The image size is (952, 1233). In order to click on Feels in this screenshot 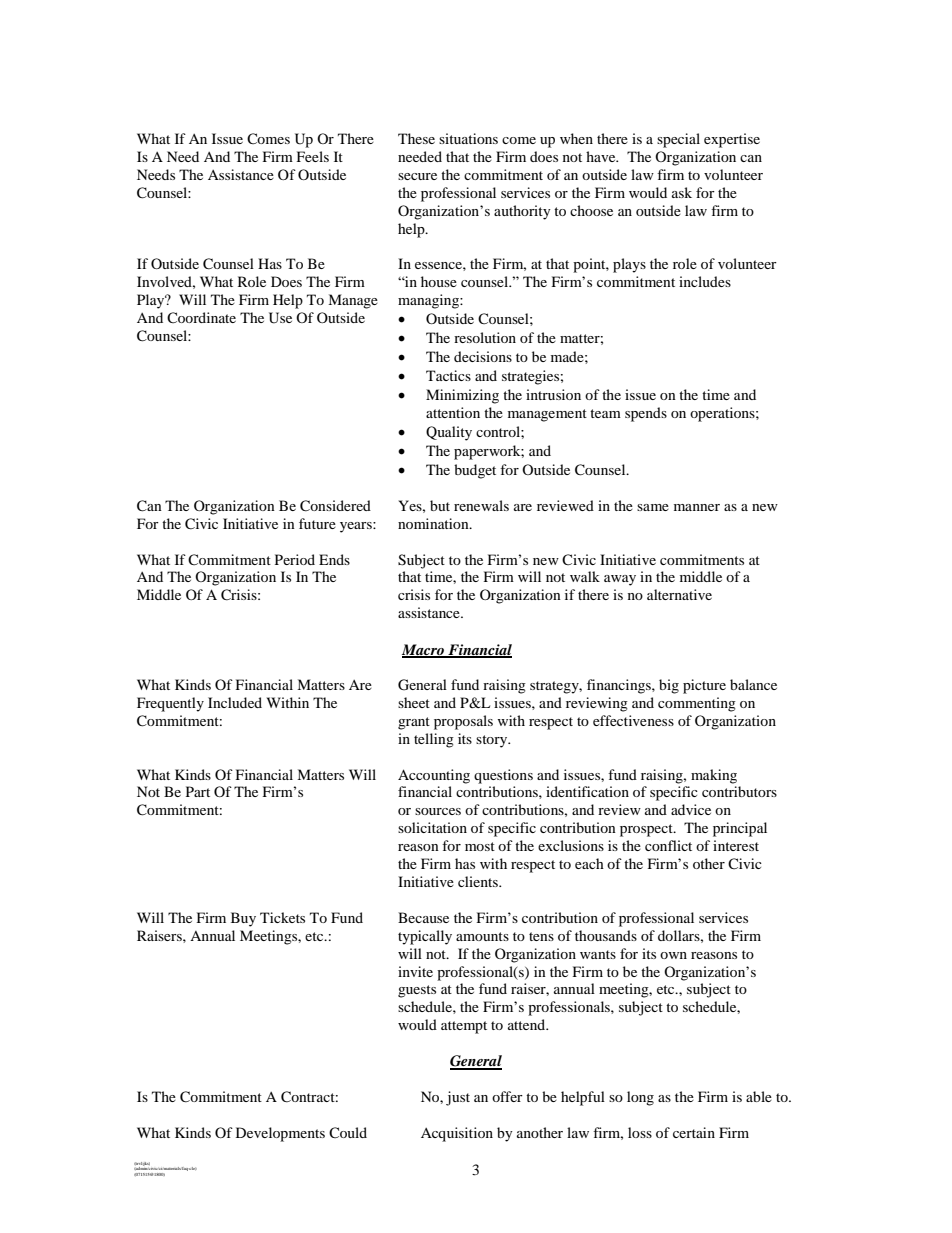, I will do `click(313, 156)`.
